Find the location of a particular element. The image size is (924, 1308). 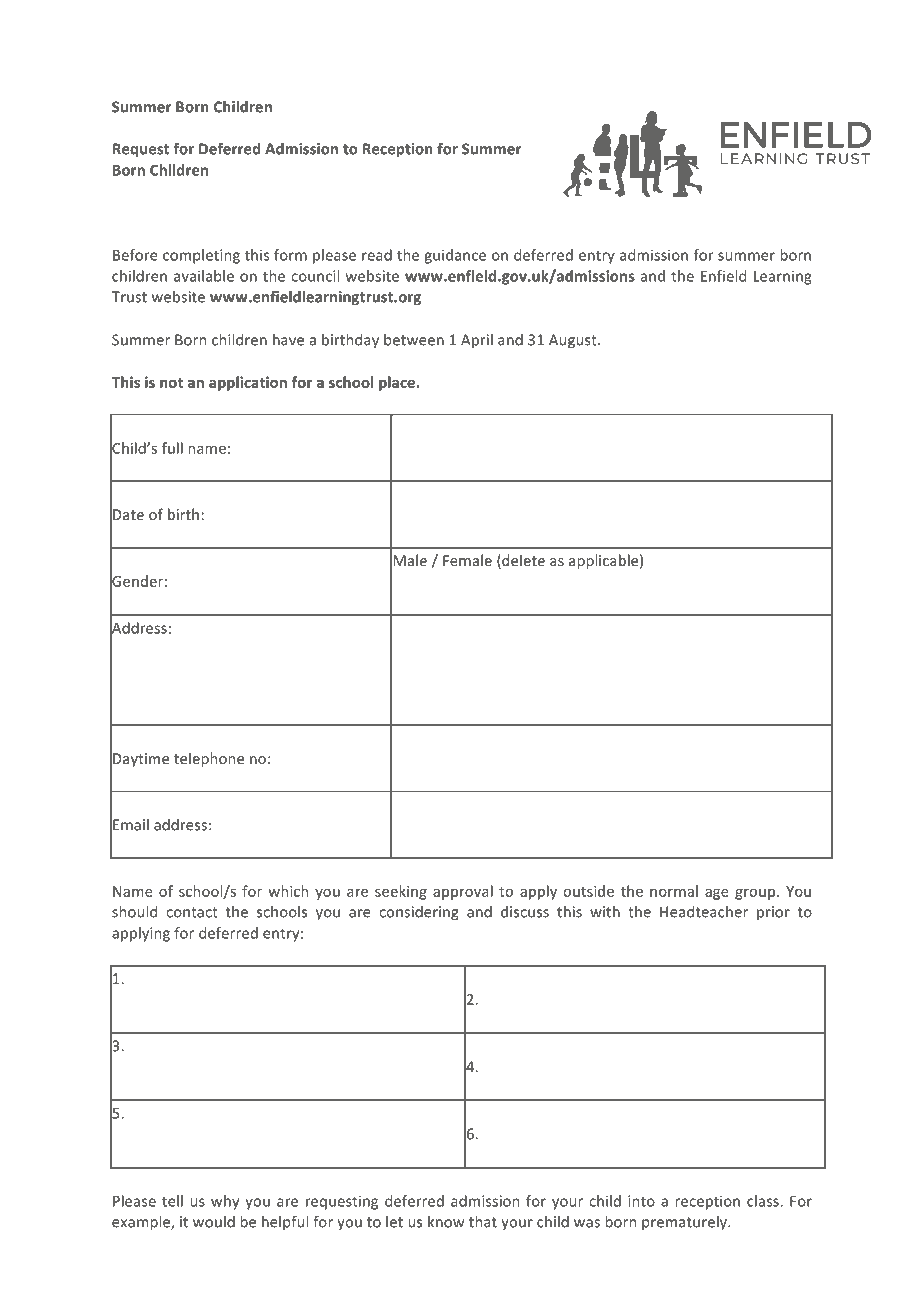

available is located at coordinates (204, 276).
